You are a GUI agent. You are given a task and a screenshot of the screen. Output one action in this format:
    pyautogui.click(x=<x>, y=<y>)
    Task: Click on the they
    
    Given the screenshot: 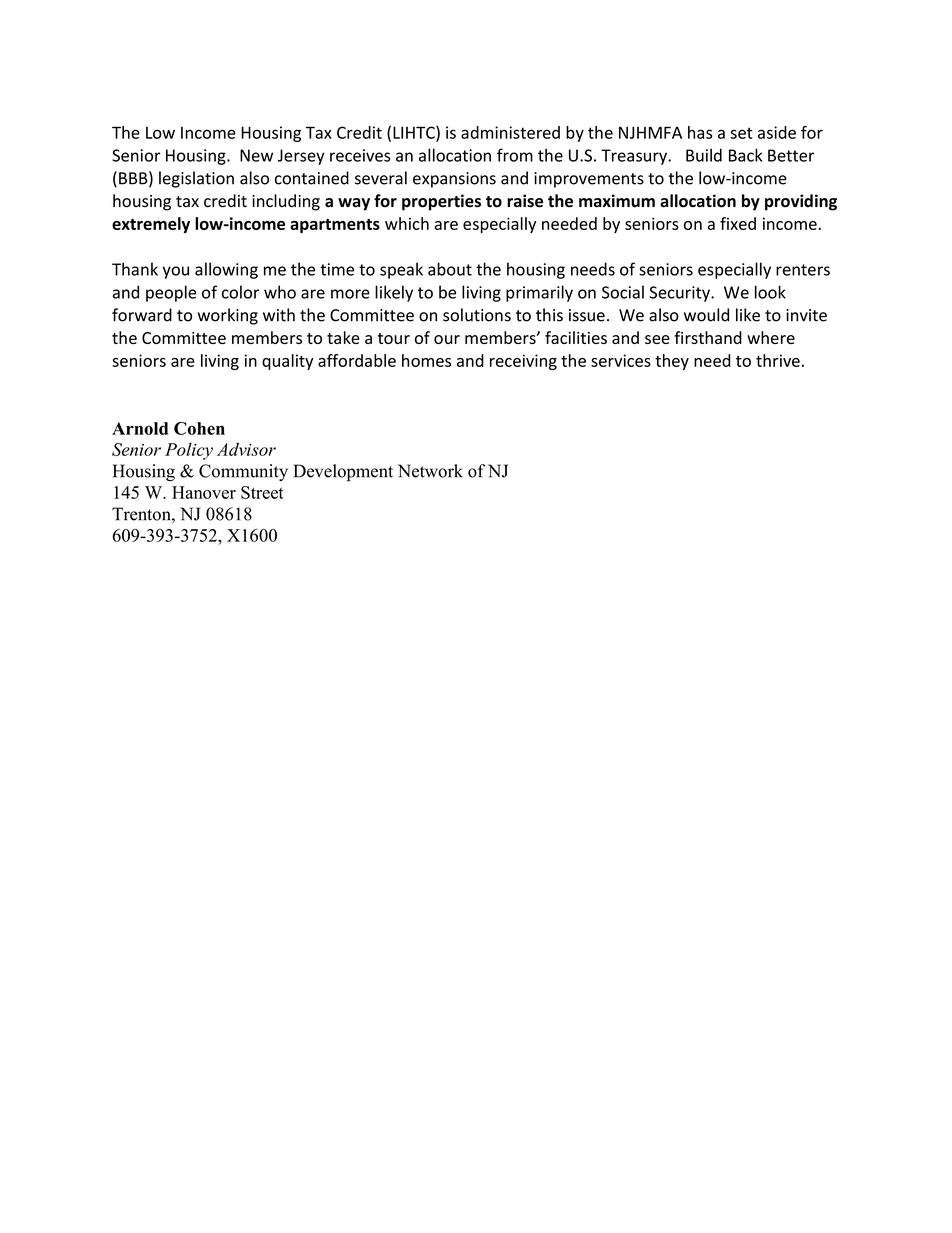 What is the action you would take?
    pyautogui.click(x=672, y=362)
